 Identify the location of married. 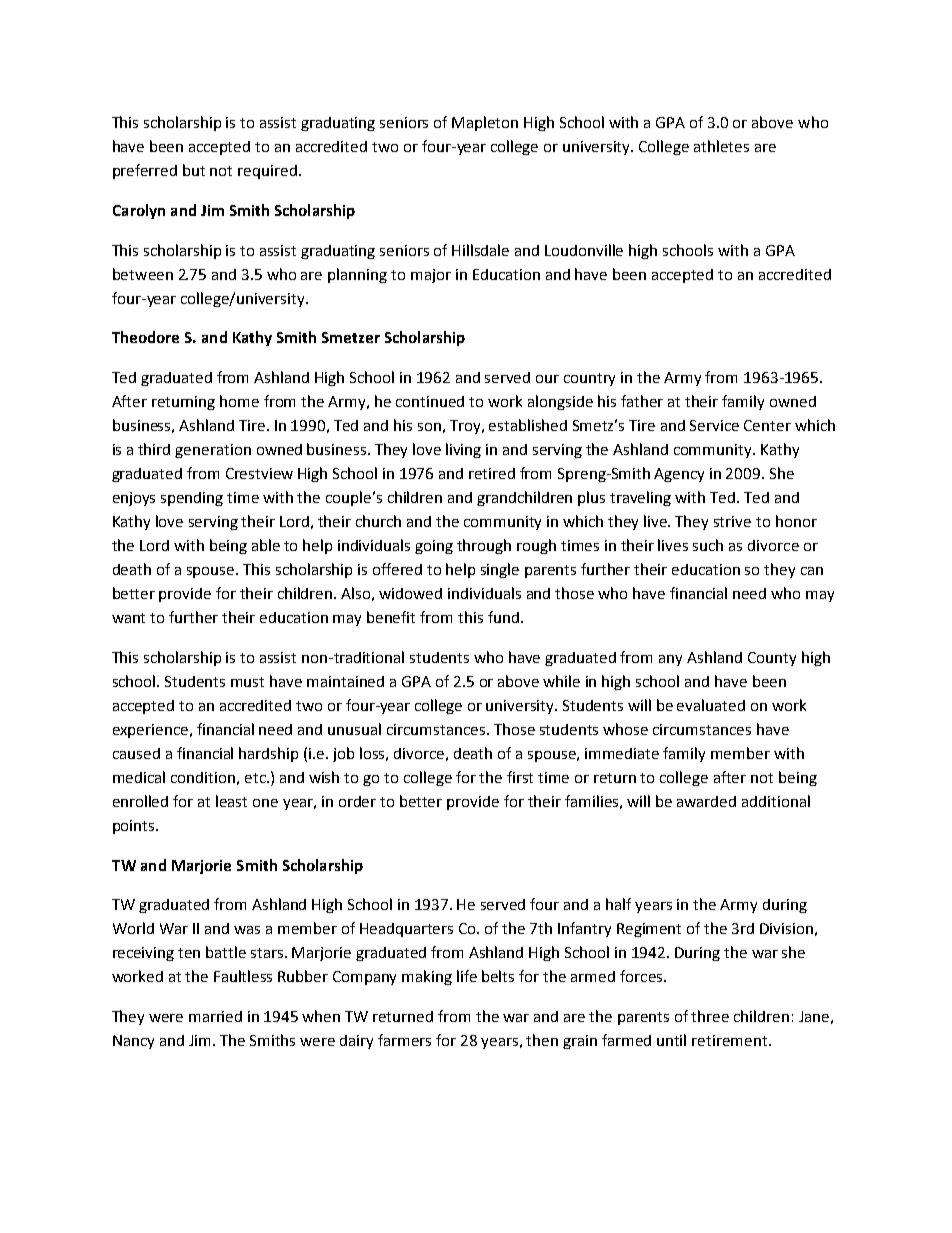
(215, 1016).
